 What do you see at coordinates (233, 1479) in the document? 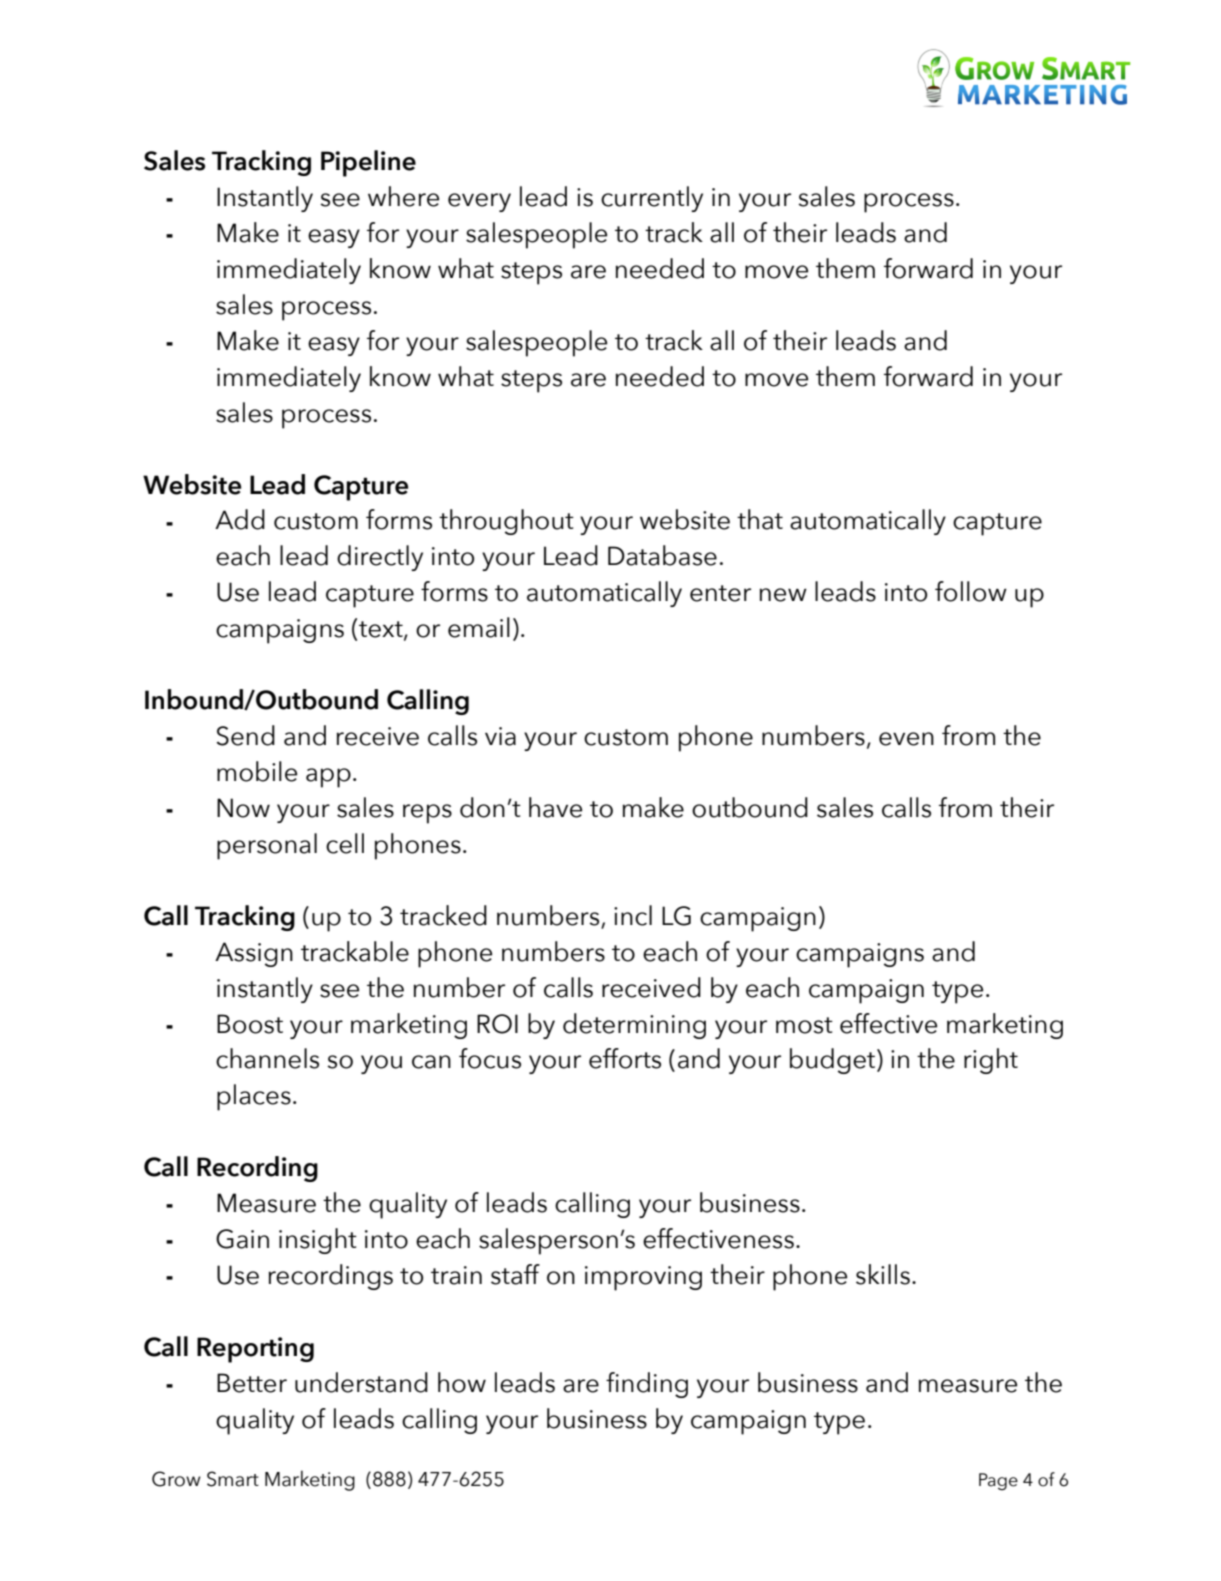
I see `Smart` at bounding box center [233, 1479].
